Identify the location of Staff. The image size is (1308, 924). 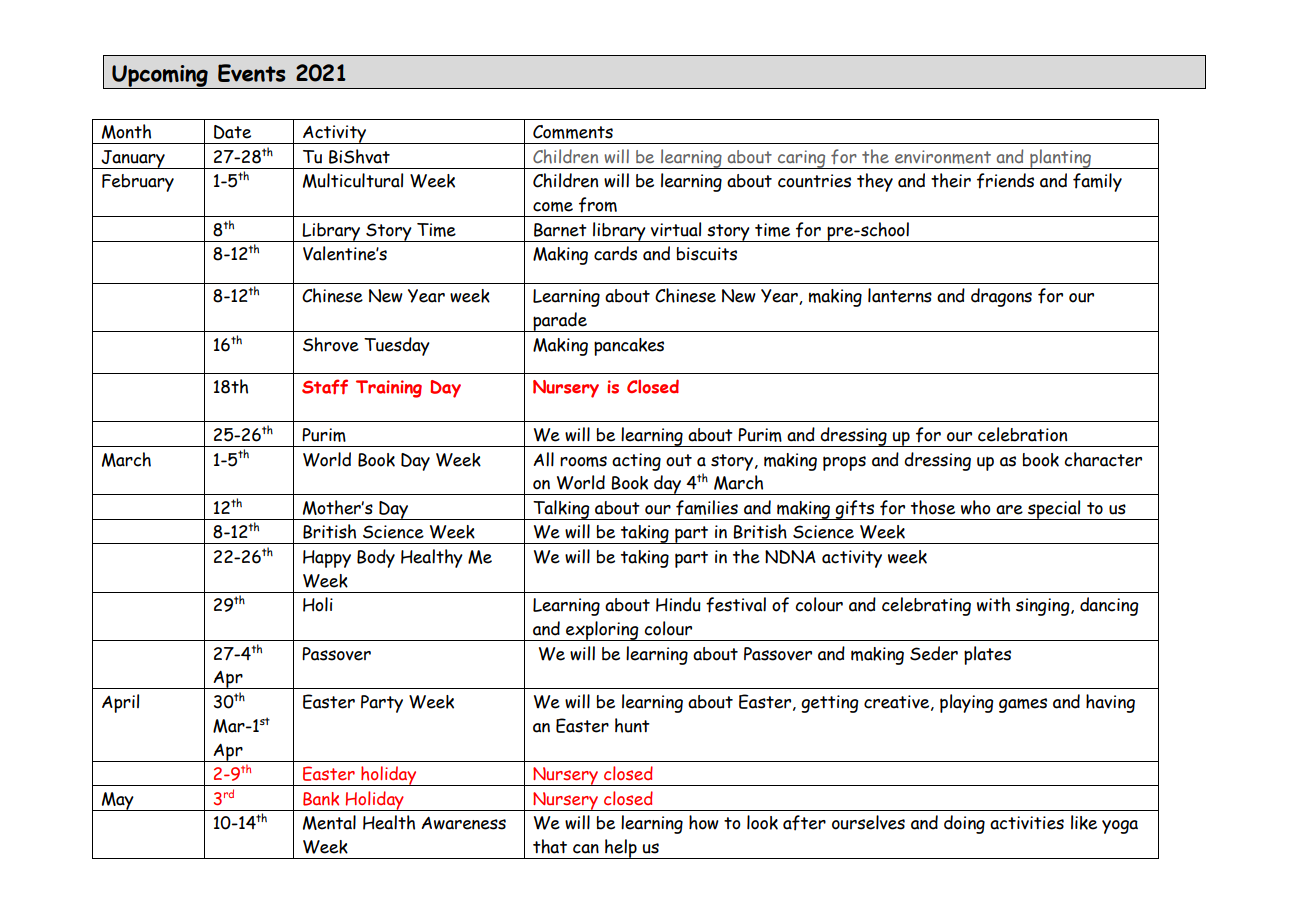
(325, 387).
